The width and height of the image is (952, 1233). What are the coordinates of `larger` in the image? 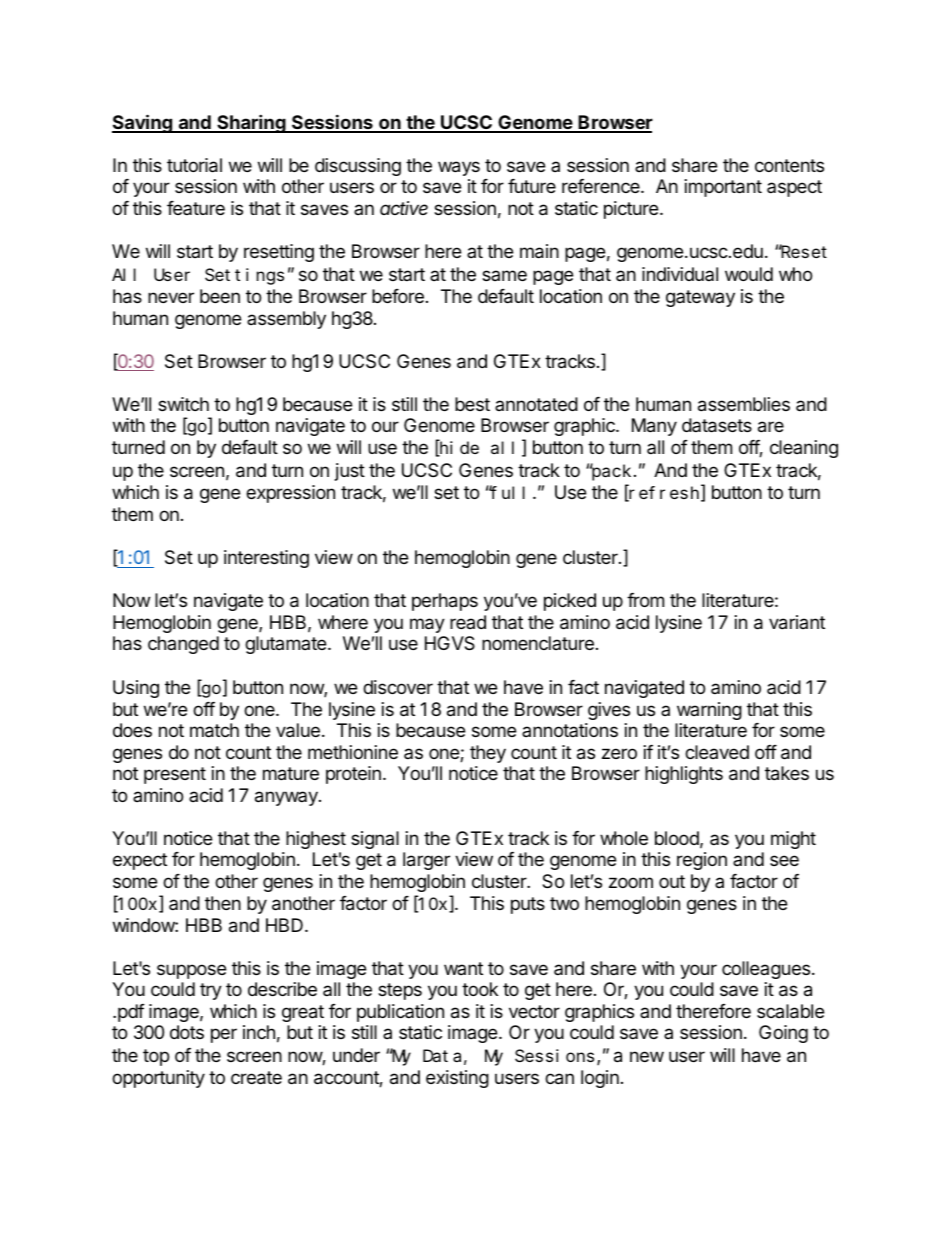 It's located at (426, 861).
